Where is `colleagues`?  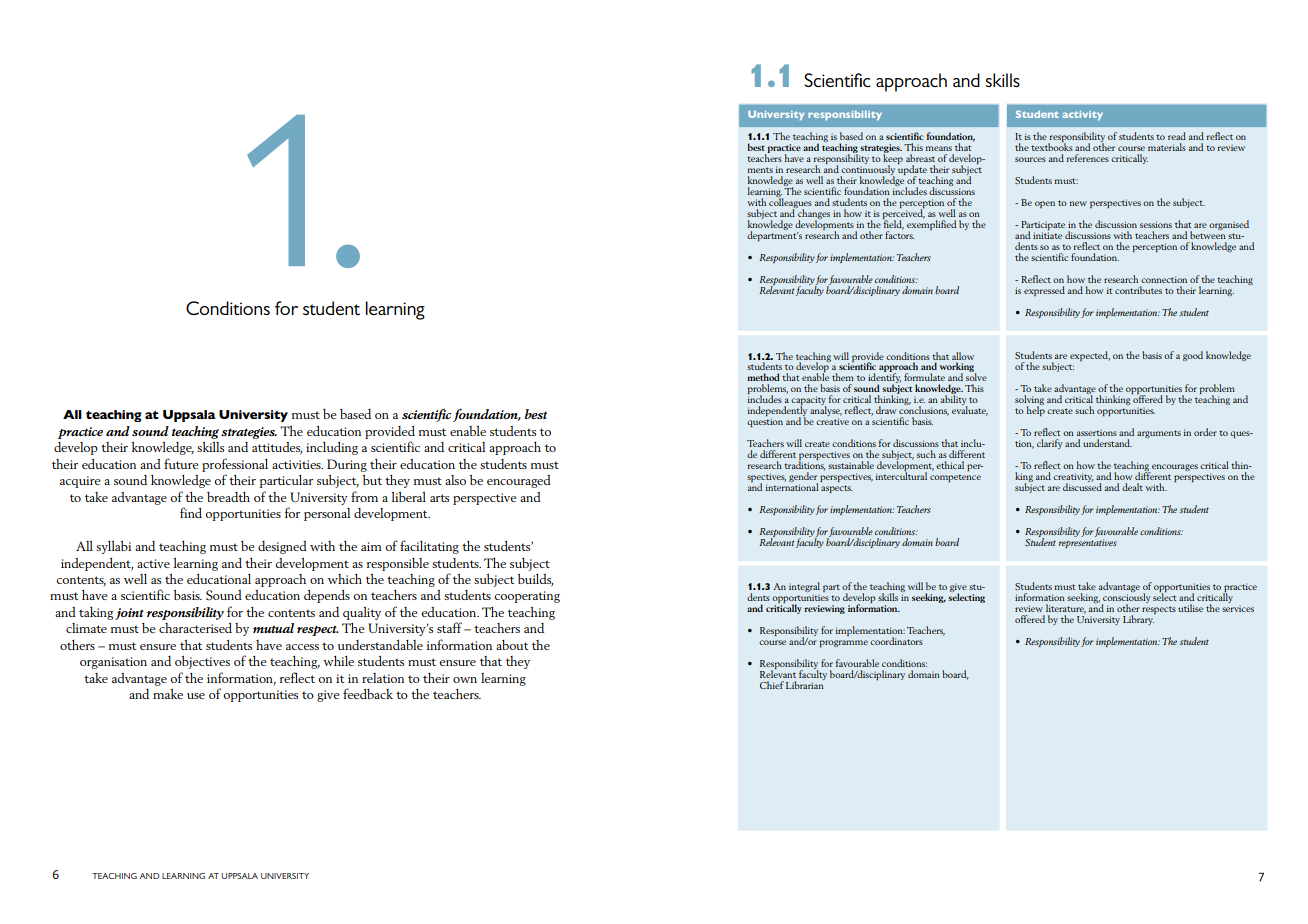
colleagues is located at coordinates (790, 203).
